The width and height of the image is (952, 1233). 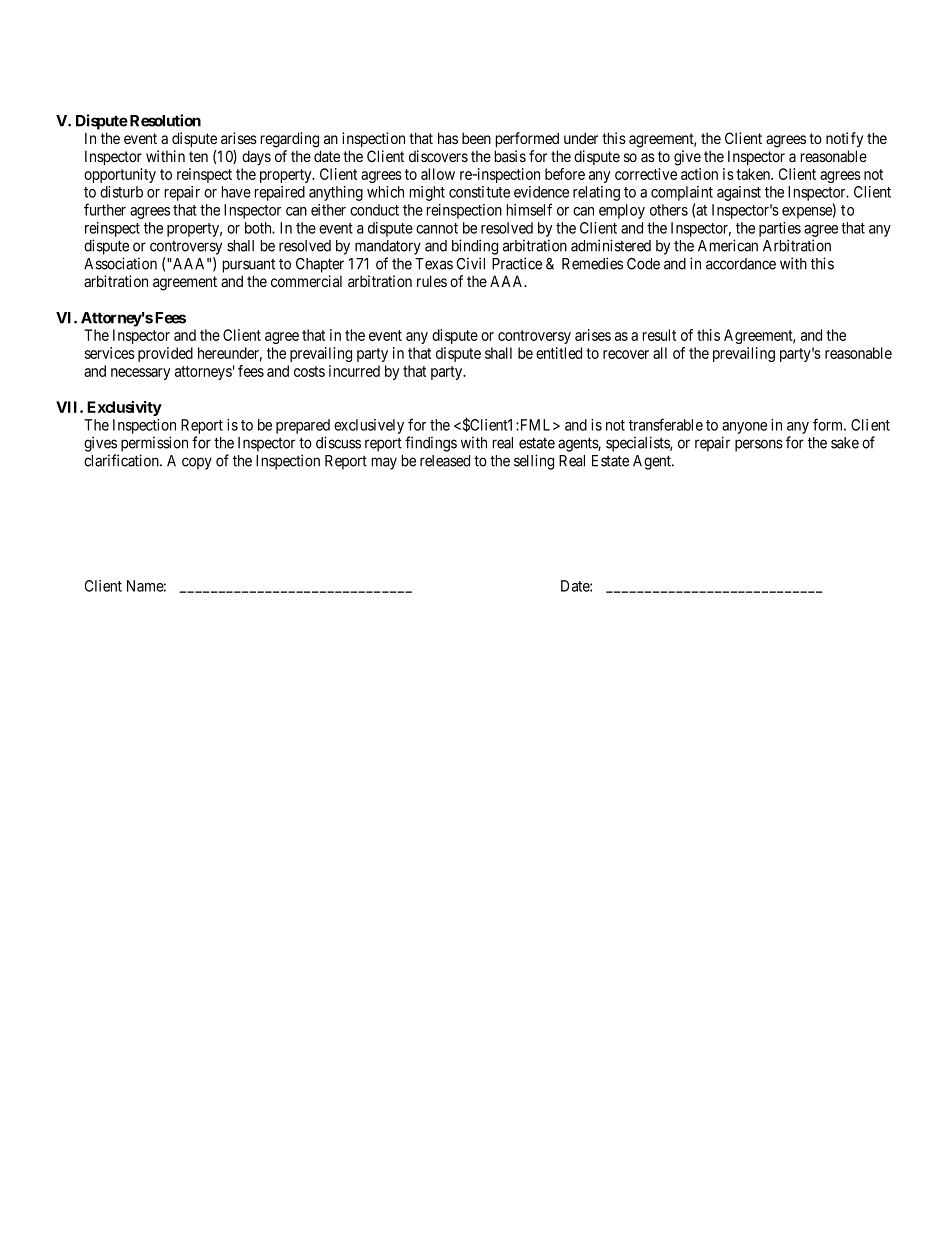 What do you see at coordinates (445, 461) in the image?
I see `released` at bounding box center [445, 461].
